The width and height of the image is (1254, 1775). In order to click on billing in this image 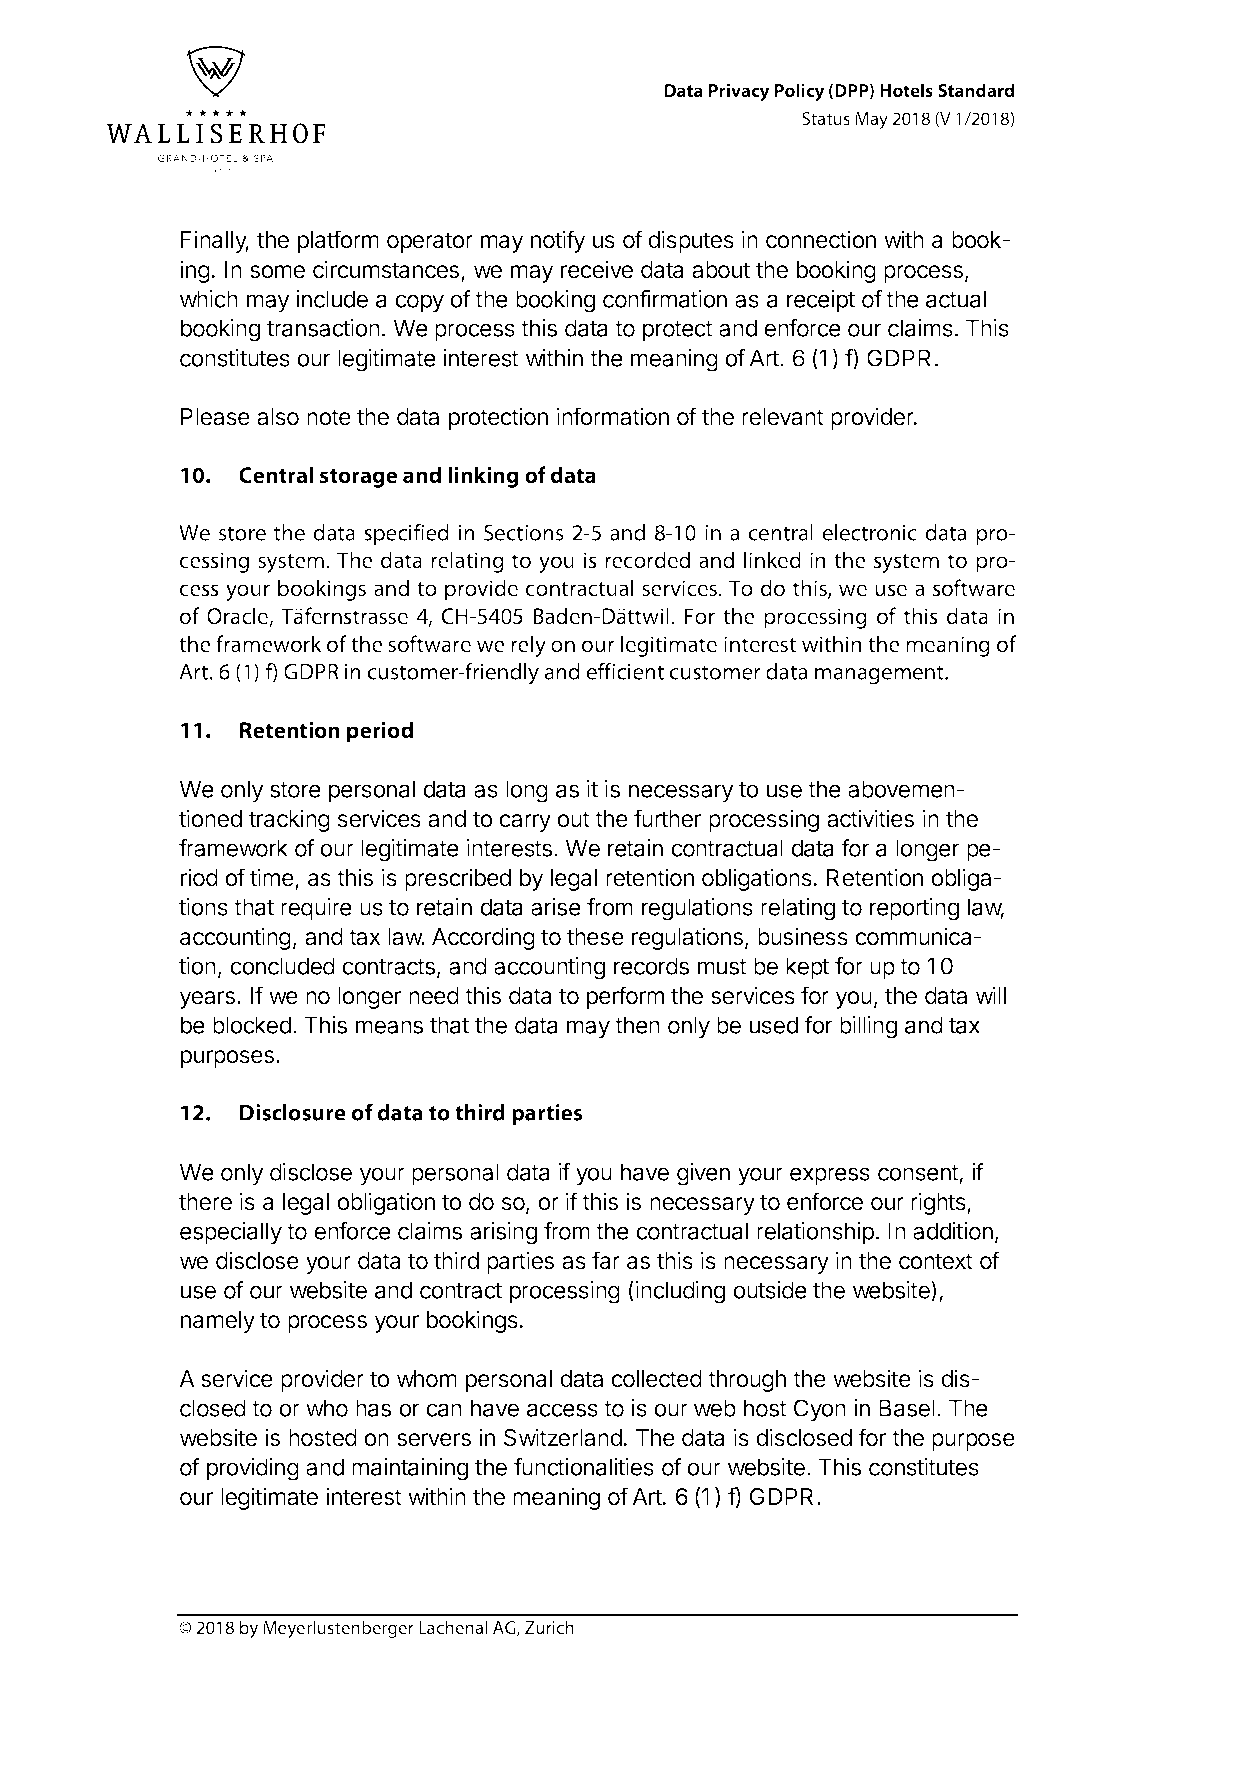, I will do `click(868, 1027)`.
